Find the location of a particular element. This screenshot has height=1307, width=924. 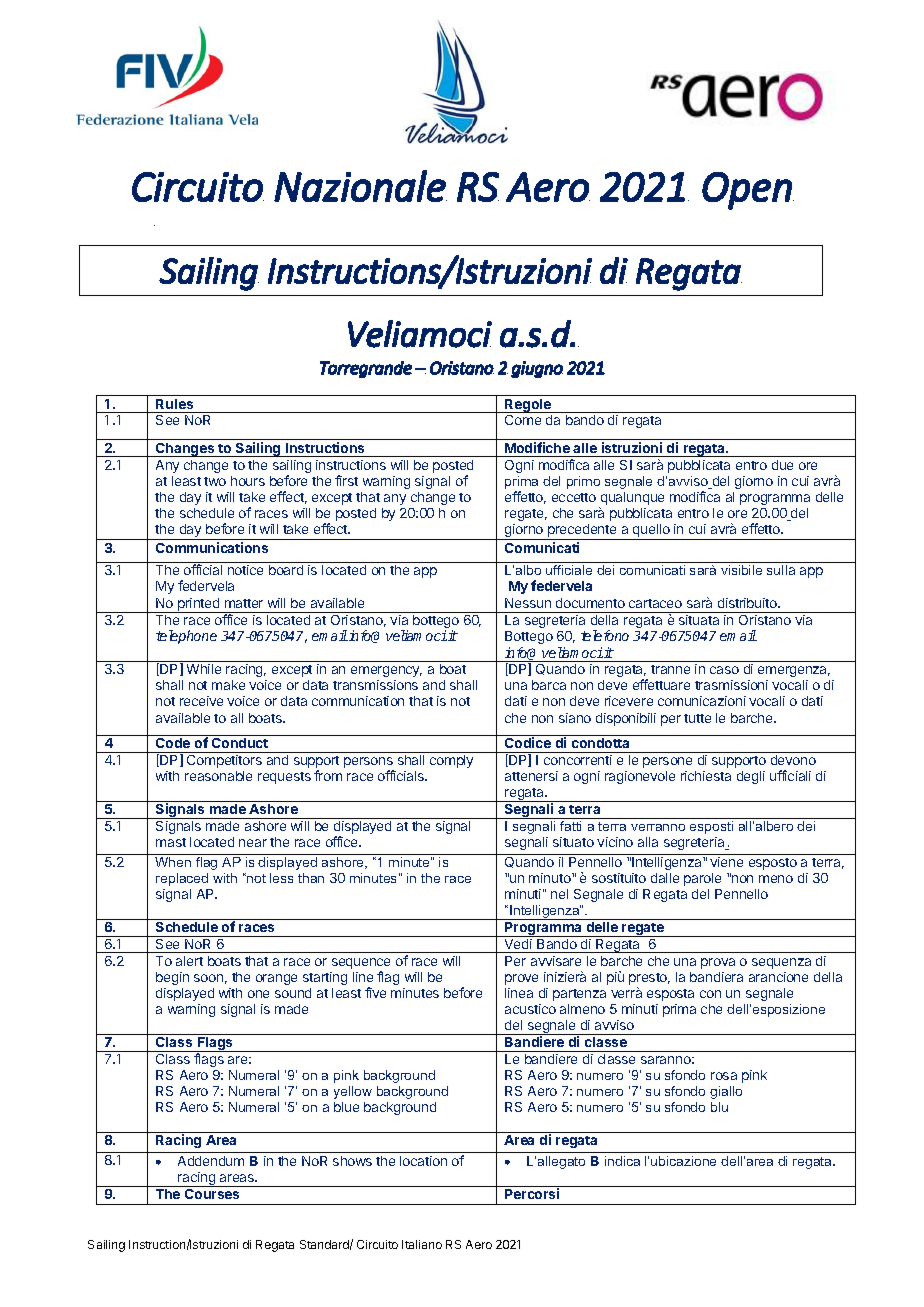

quello is located at coordinates (651, 532).
